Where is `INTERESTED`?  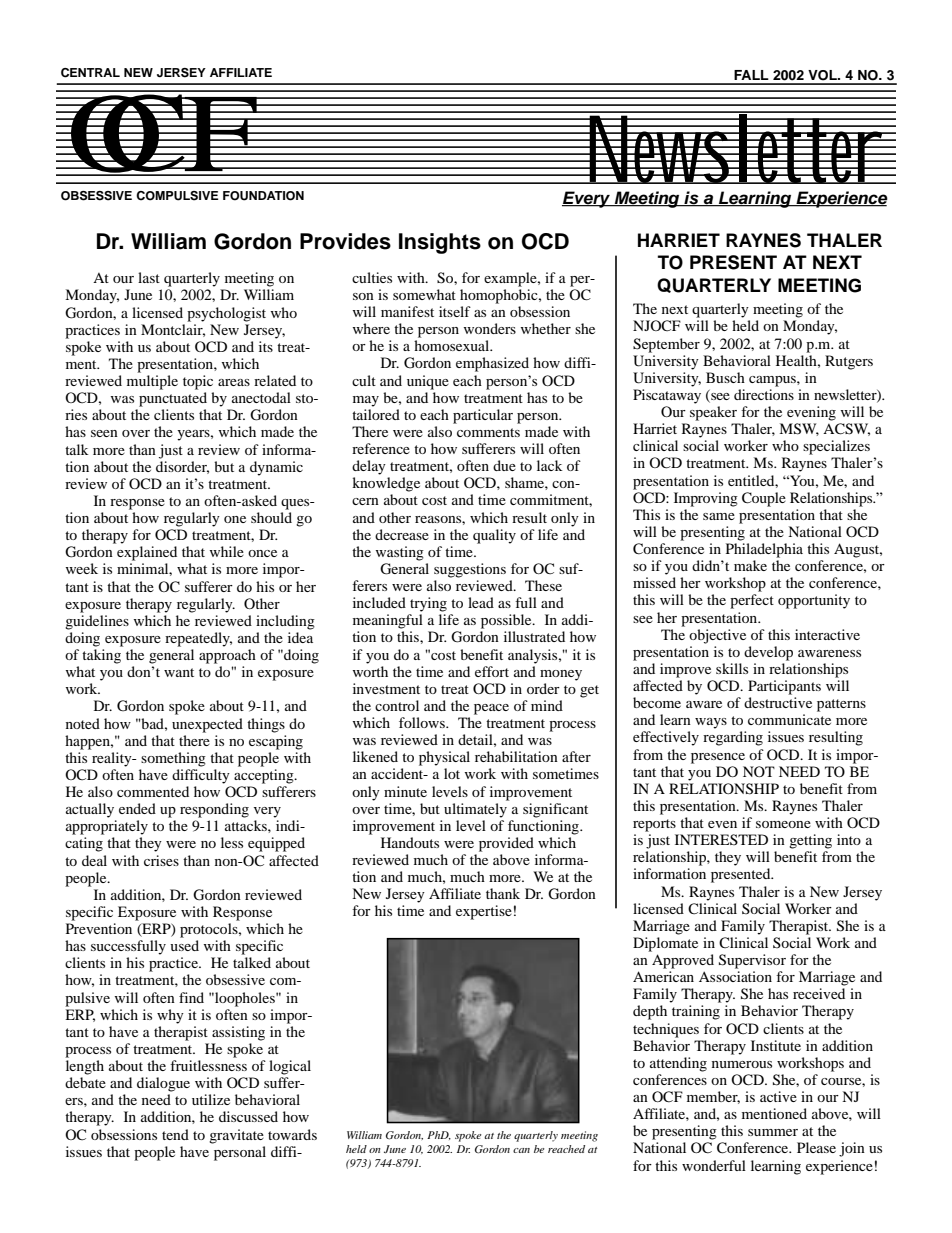
INTERESTED is located at coordinates (721, 839).
